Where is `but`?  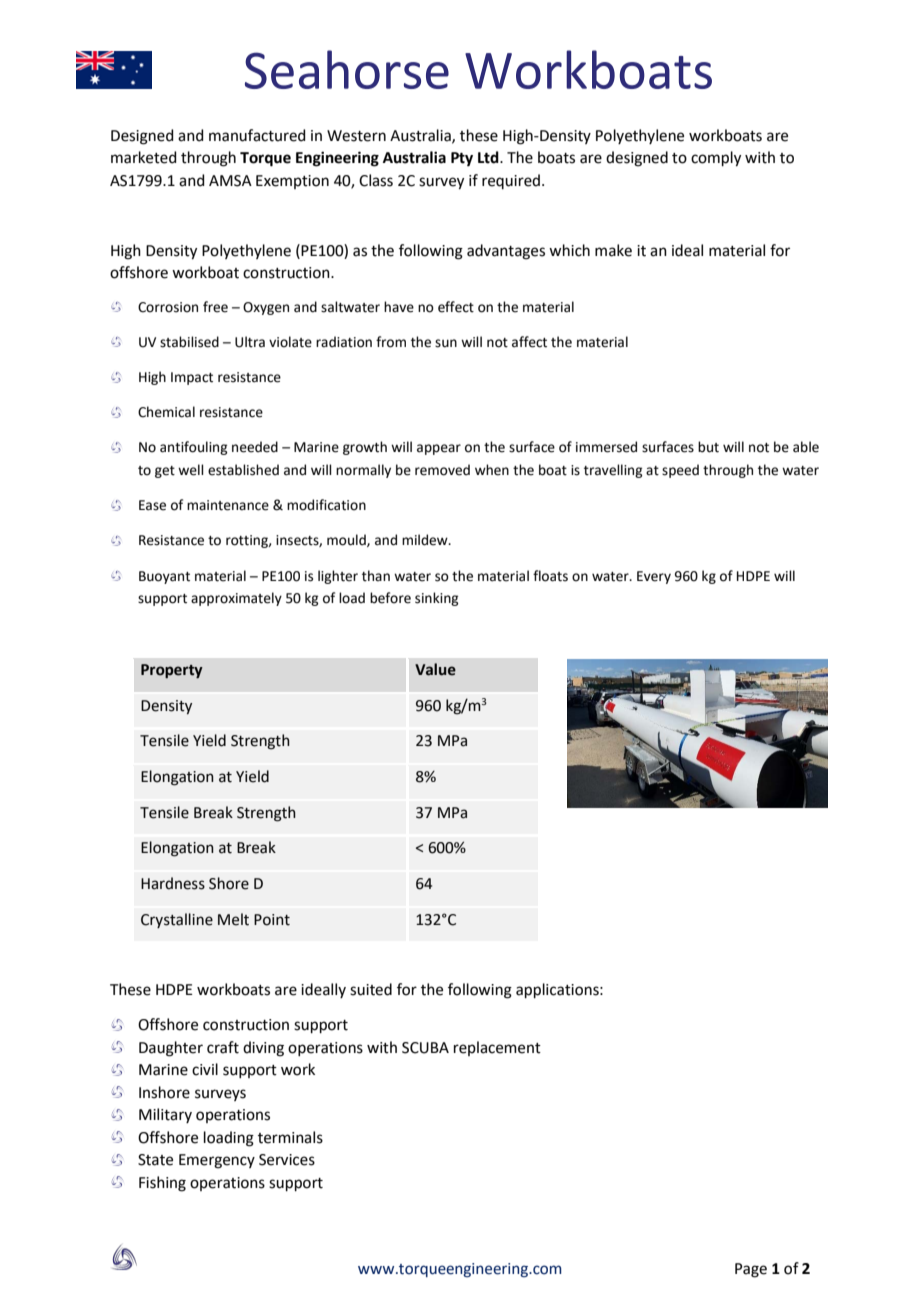
but is located at coordinates (708, 447).
